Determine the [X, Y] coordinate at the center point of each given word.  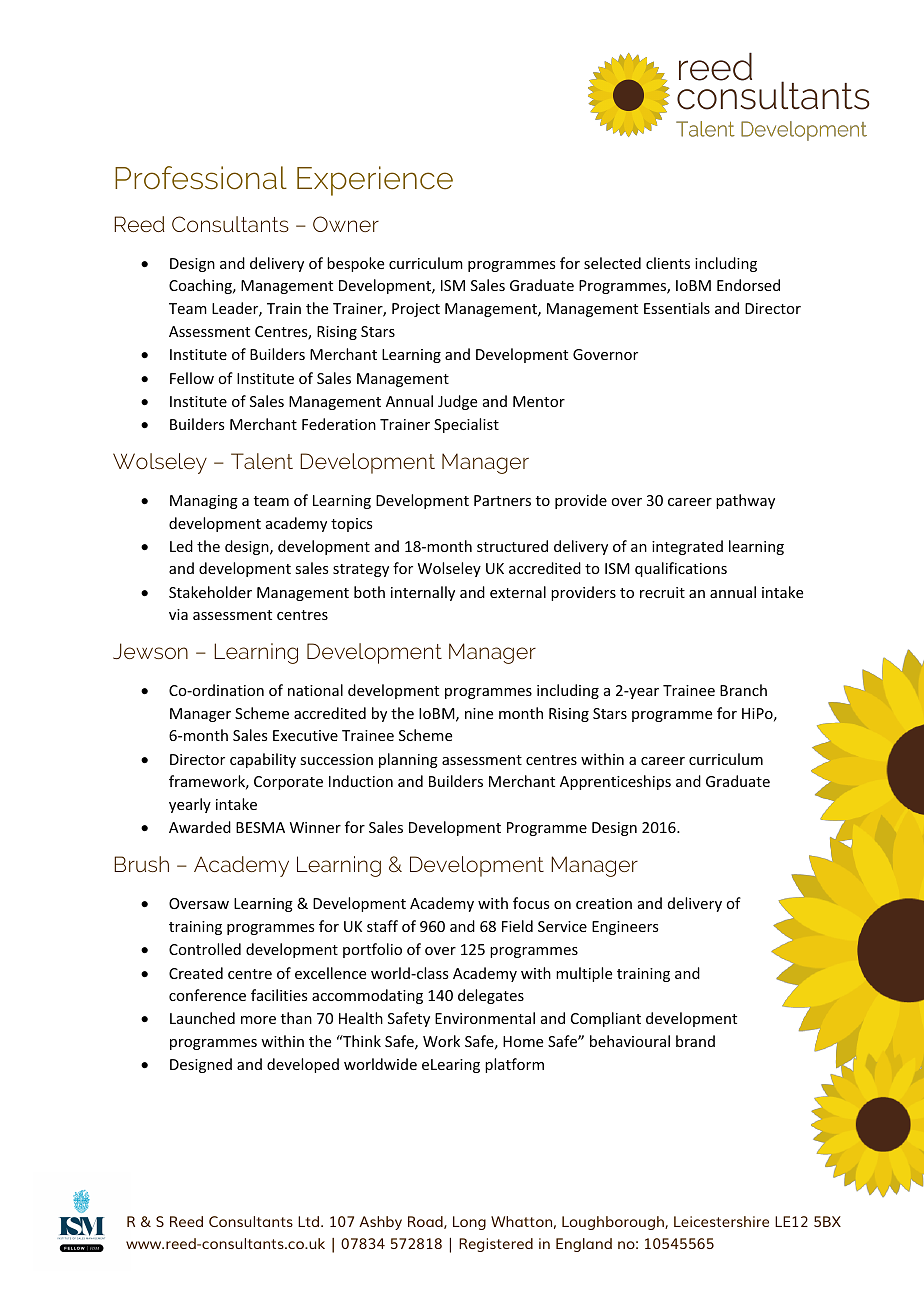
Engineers [625, 928]
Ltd [310, 1221]
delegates [491, 996]
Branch [743, 690]
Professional [201, 178]
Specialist [466, 425]
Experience [375, 181]
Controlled [205, 949]
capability [263, 760]
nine [479, 713]
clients [668, 263]
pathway [745, 501]
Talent [262, 461]
